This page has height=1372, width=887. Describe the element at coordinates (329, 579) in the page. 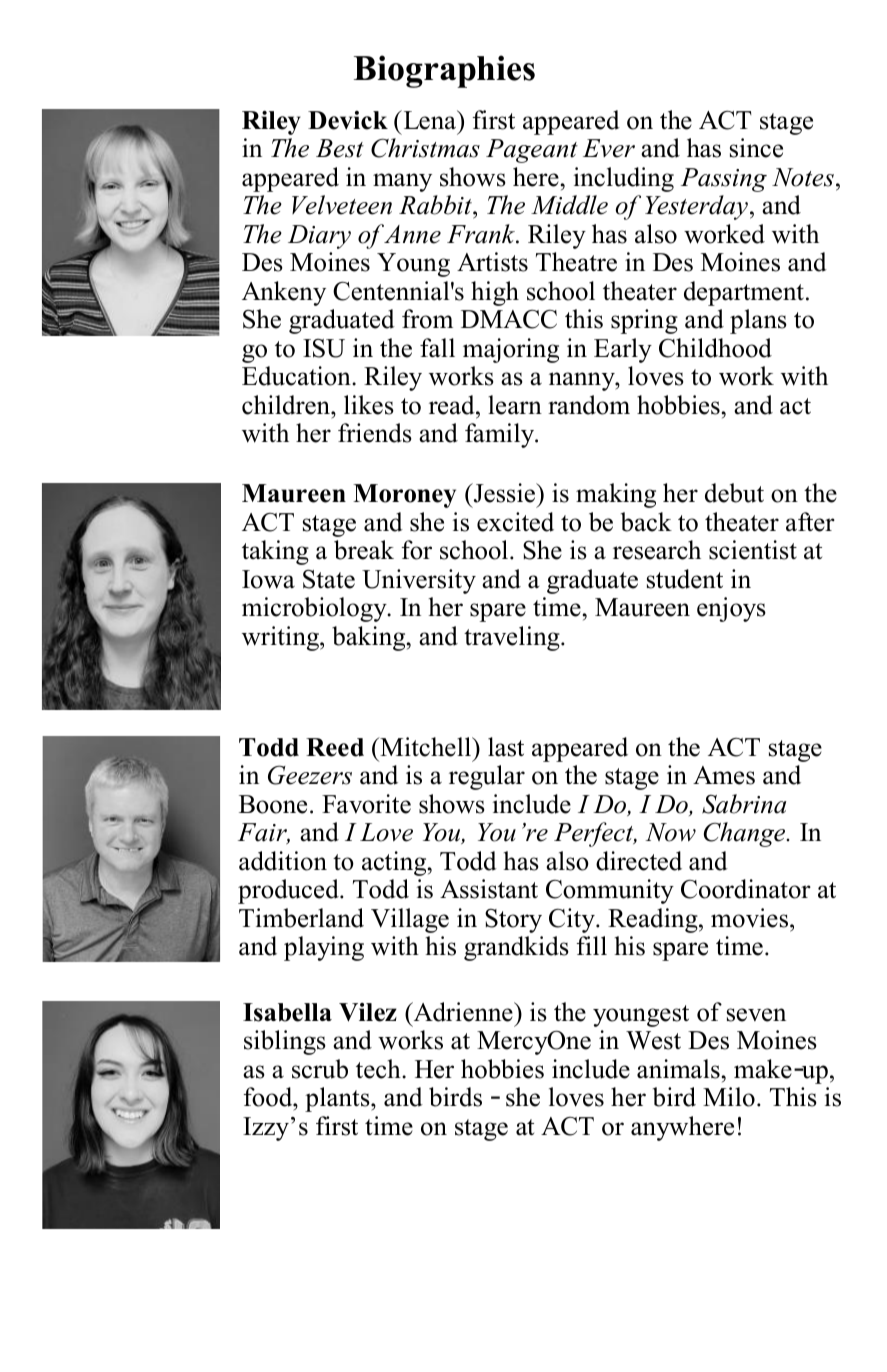

I see `State` at that location.
